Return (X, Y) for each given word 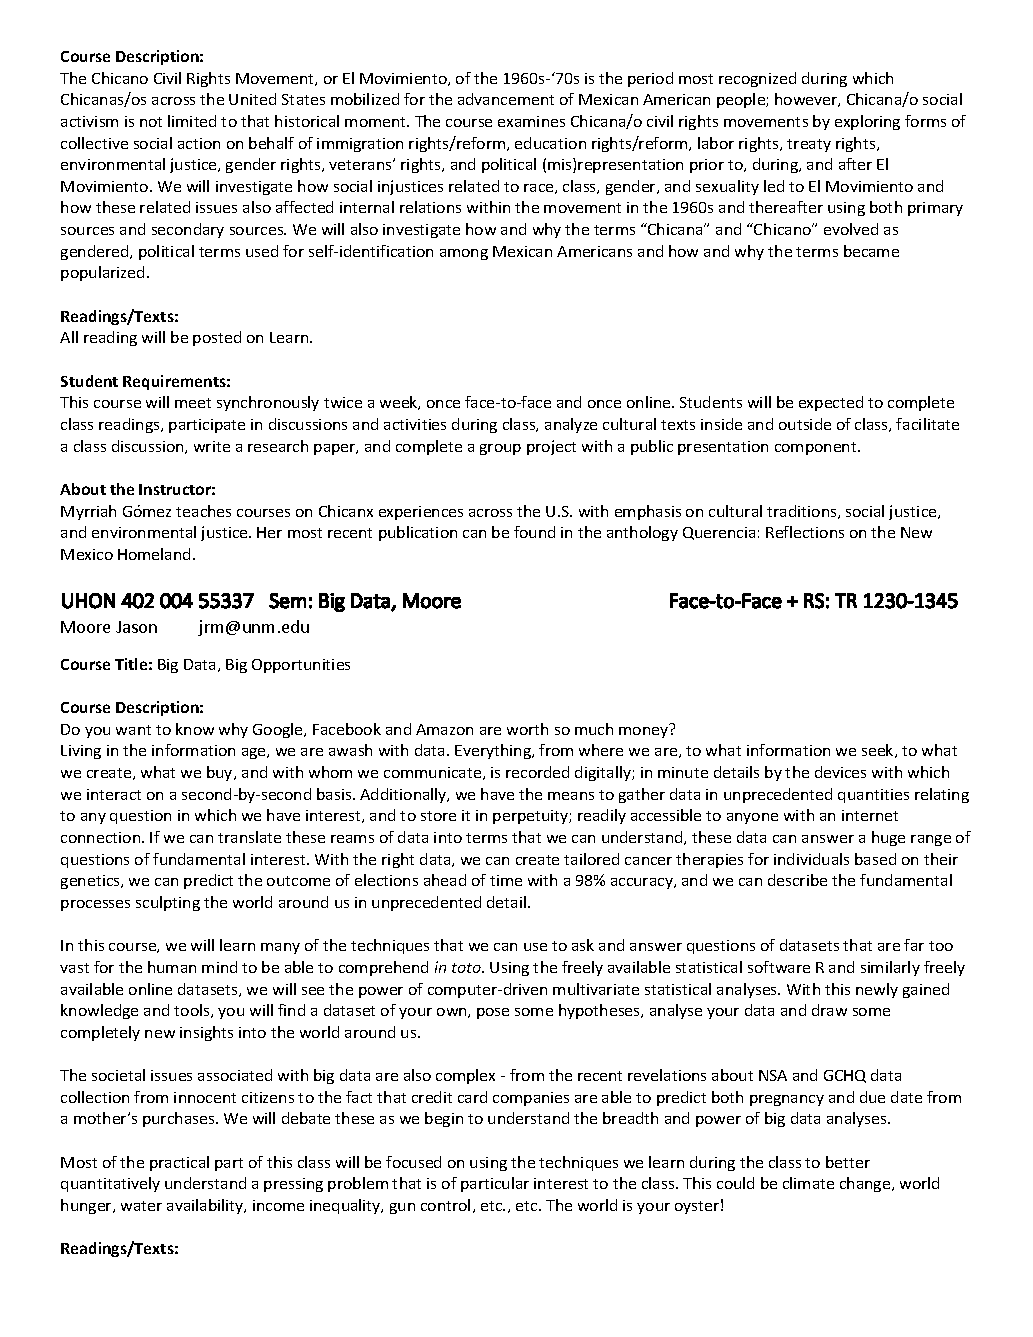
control (445, 1205)
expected (831, 403)
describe (797, 880)
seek (879, 751)
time (506, 880)
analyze (571, 425)
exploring (867, 122)
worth (527, 729)
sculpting (168, 903)
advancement (506, 99)
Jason (136, 627)
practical (179, 1163)
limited (192, 121)
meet (193, 403)
